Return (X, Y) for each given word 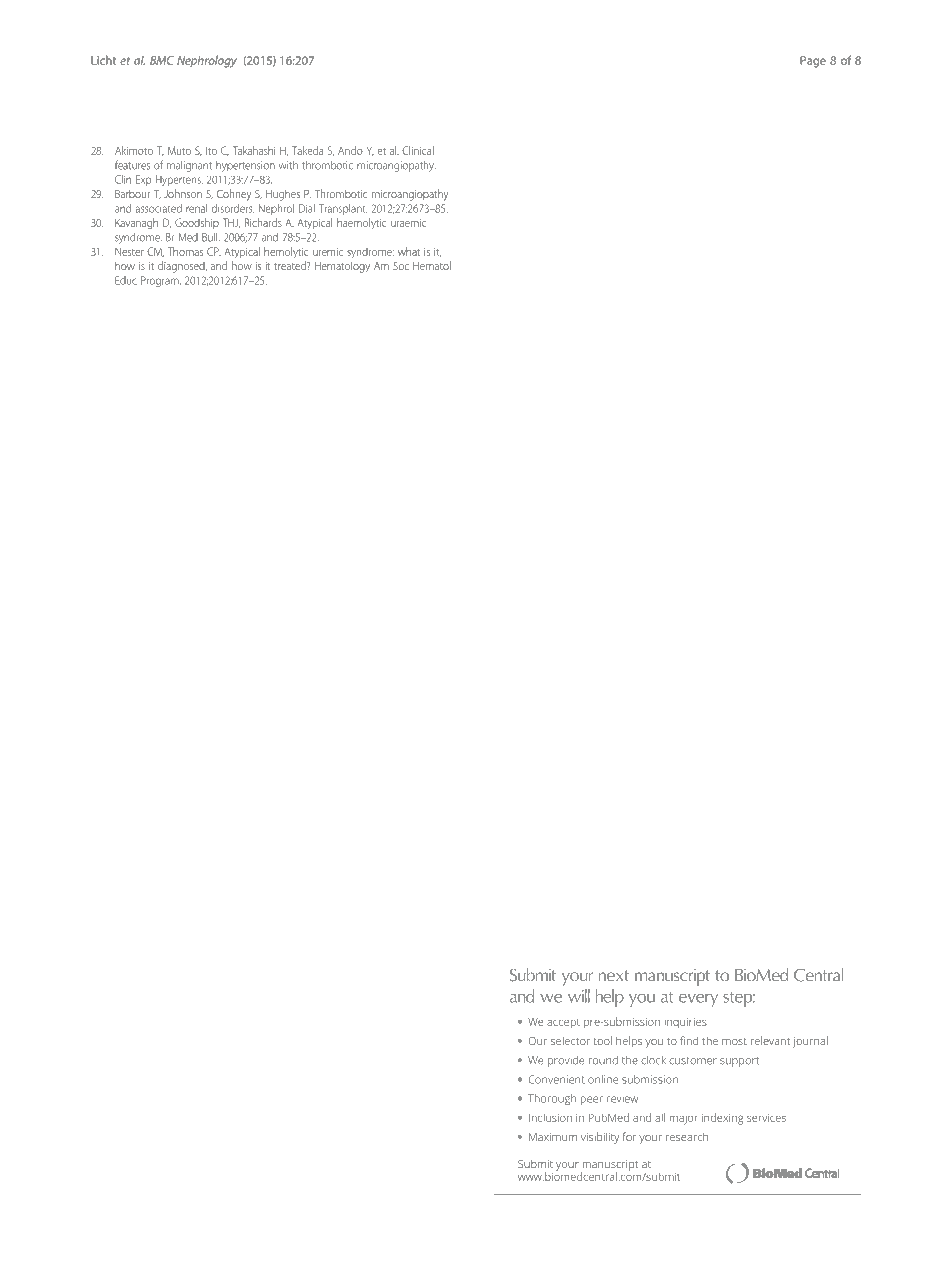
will (579, 996)
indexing (722, 1119)
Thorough (552, 1099)
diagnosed (182, 267)
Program (161, 281)
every (698, 1000)
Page (813, 62)
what (409, 251)
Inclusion (550, 1118)
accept (563, 1023)
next (613, 976)
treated (291, 265)
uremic (328, 252)
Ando (350, 150)
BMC (162, 60)
